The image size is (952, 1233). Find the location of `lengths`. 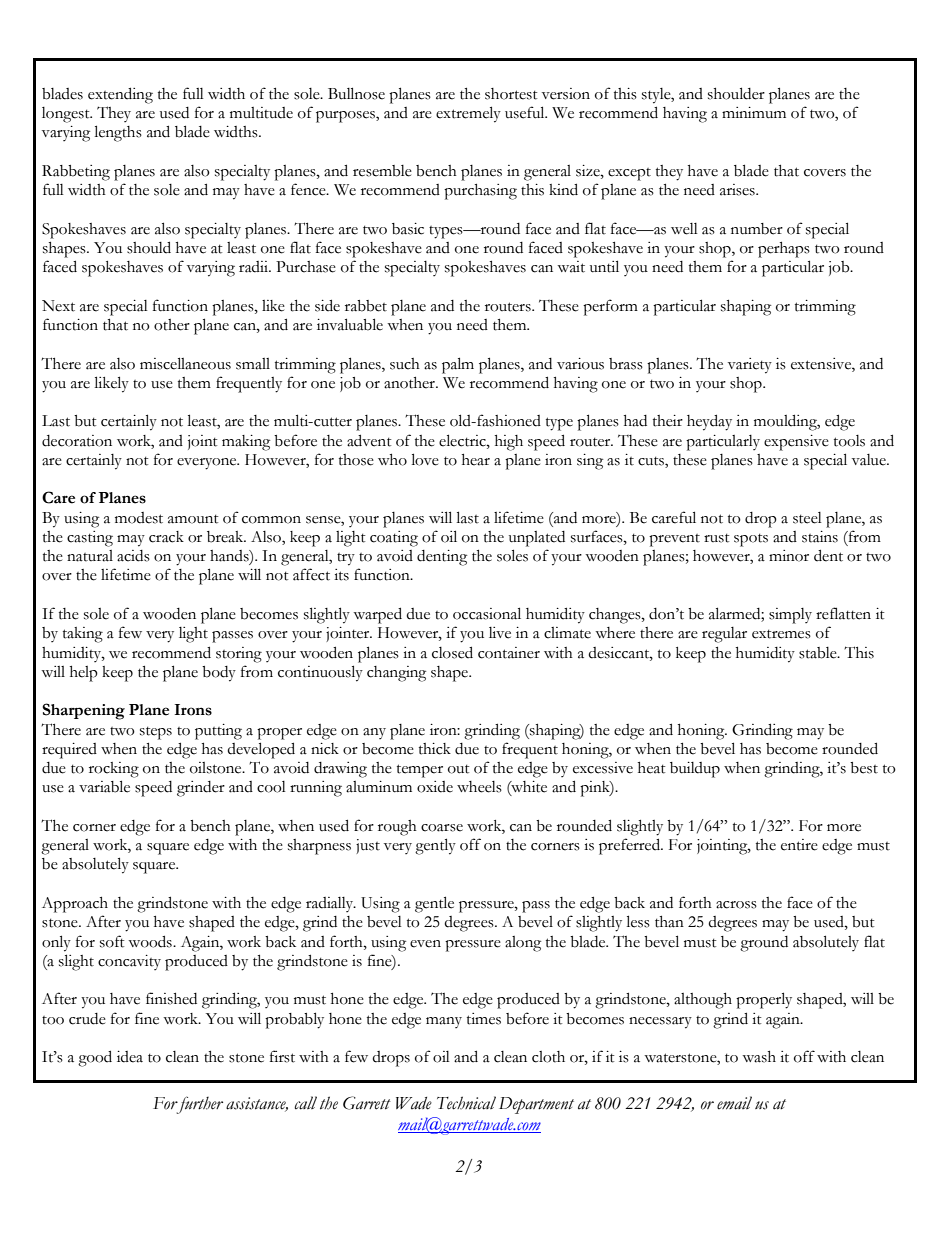

lengths is located at coordinates (118, 133).
